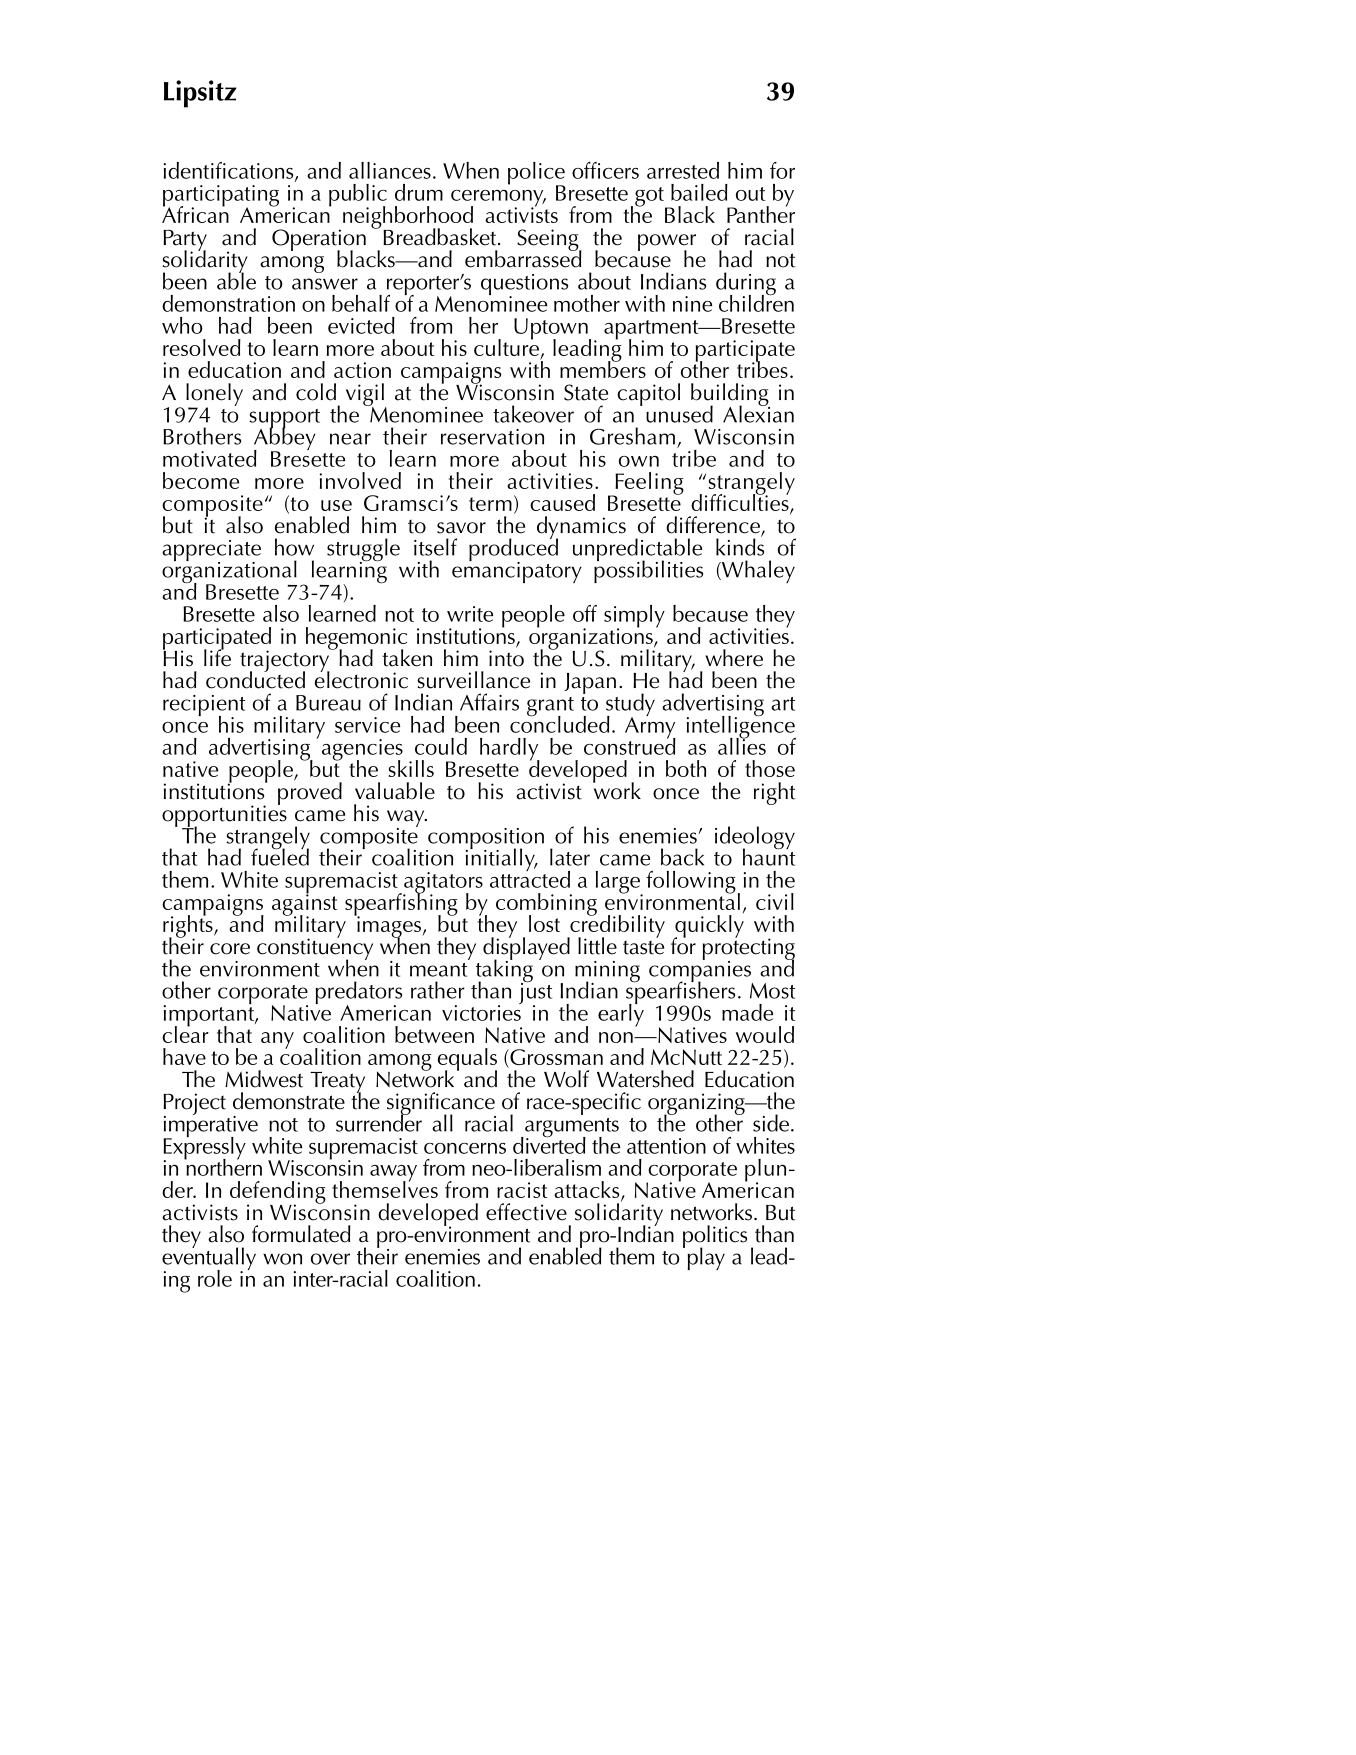 This document has width=1356, height=1755. What do you see at coordinates (255, 679) in the document?
I see `conducted` at bounding box center [255, 679].
